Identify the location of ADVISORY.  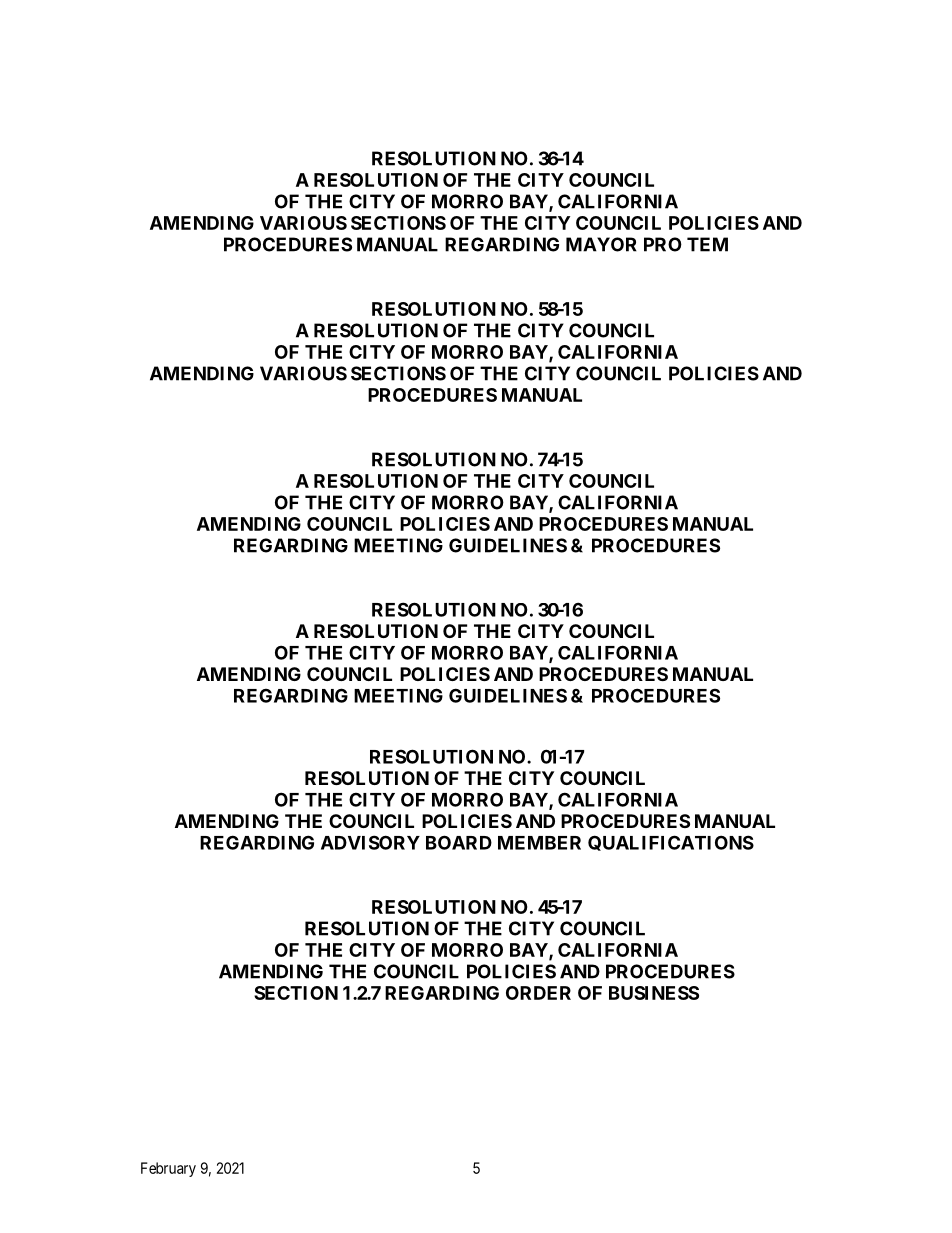
(370, 842).
